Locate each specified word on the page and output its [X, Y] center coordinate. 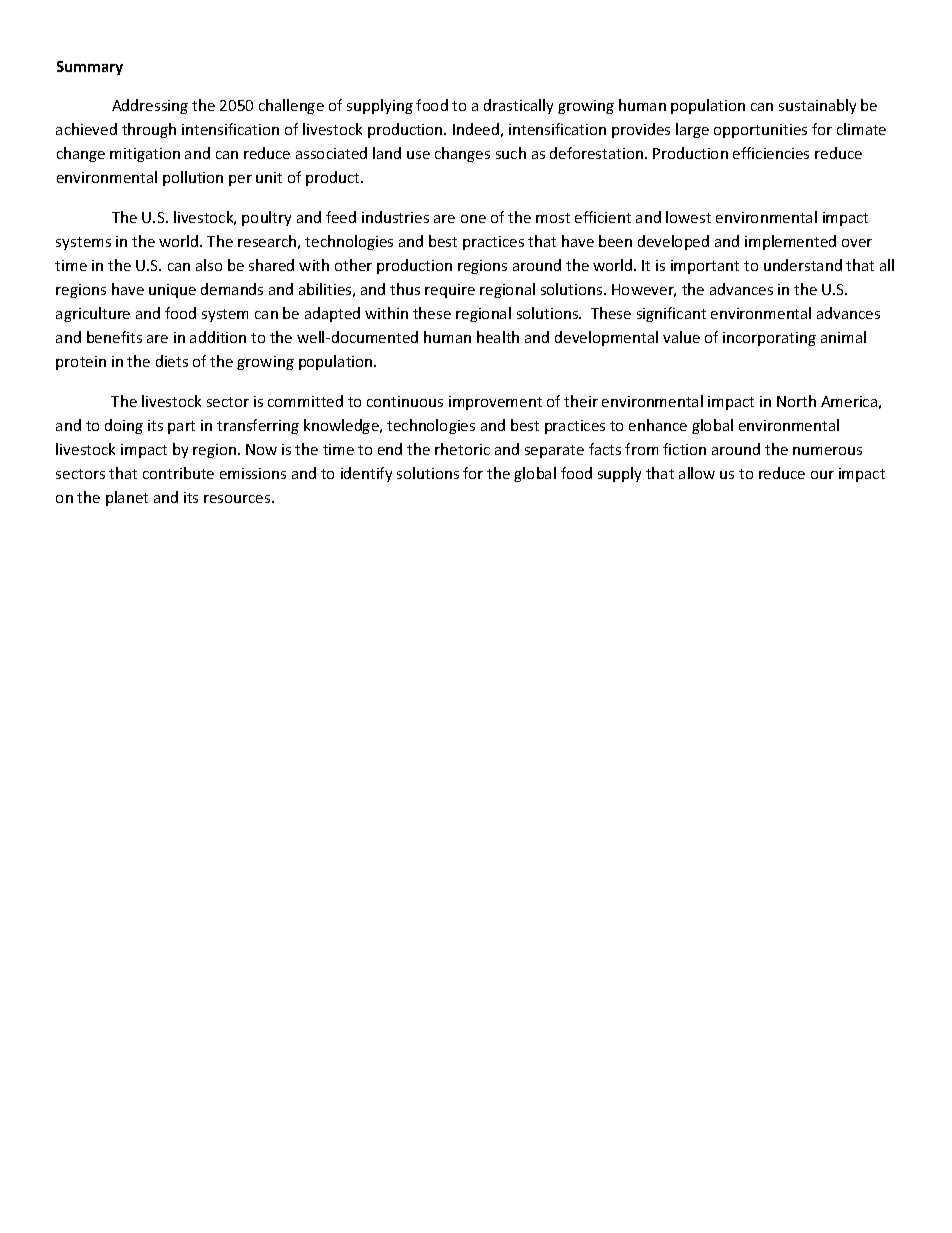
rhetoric [462, 449]
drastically [518, 106]
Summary [90, 68]
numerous [827, 451]
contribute [178, 473]
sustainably [817, 106]
